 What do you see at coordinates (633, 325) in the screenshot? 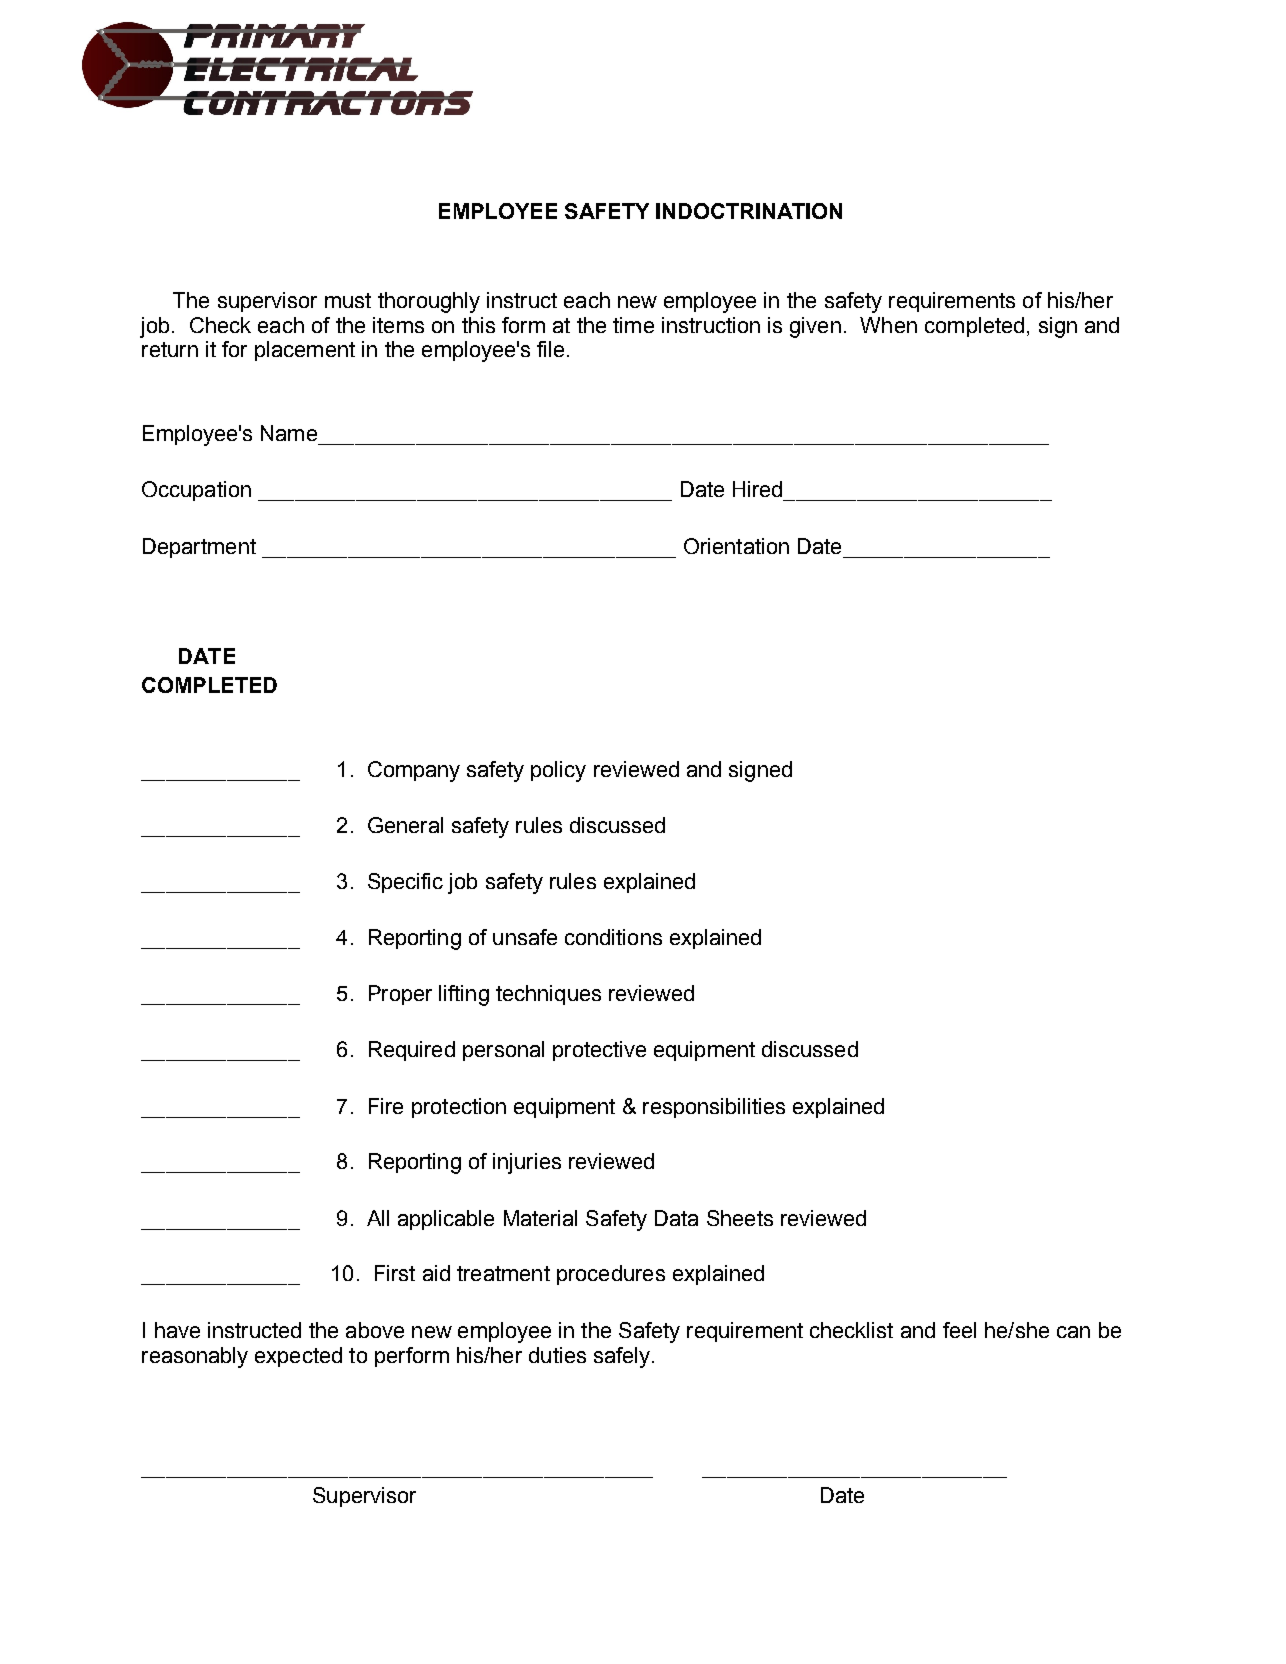
I see `time` at bounding box center [633, 325].
